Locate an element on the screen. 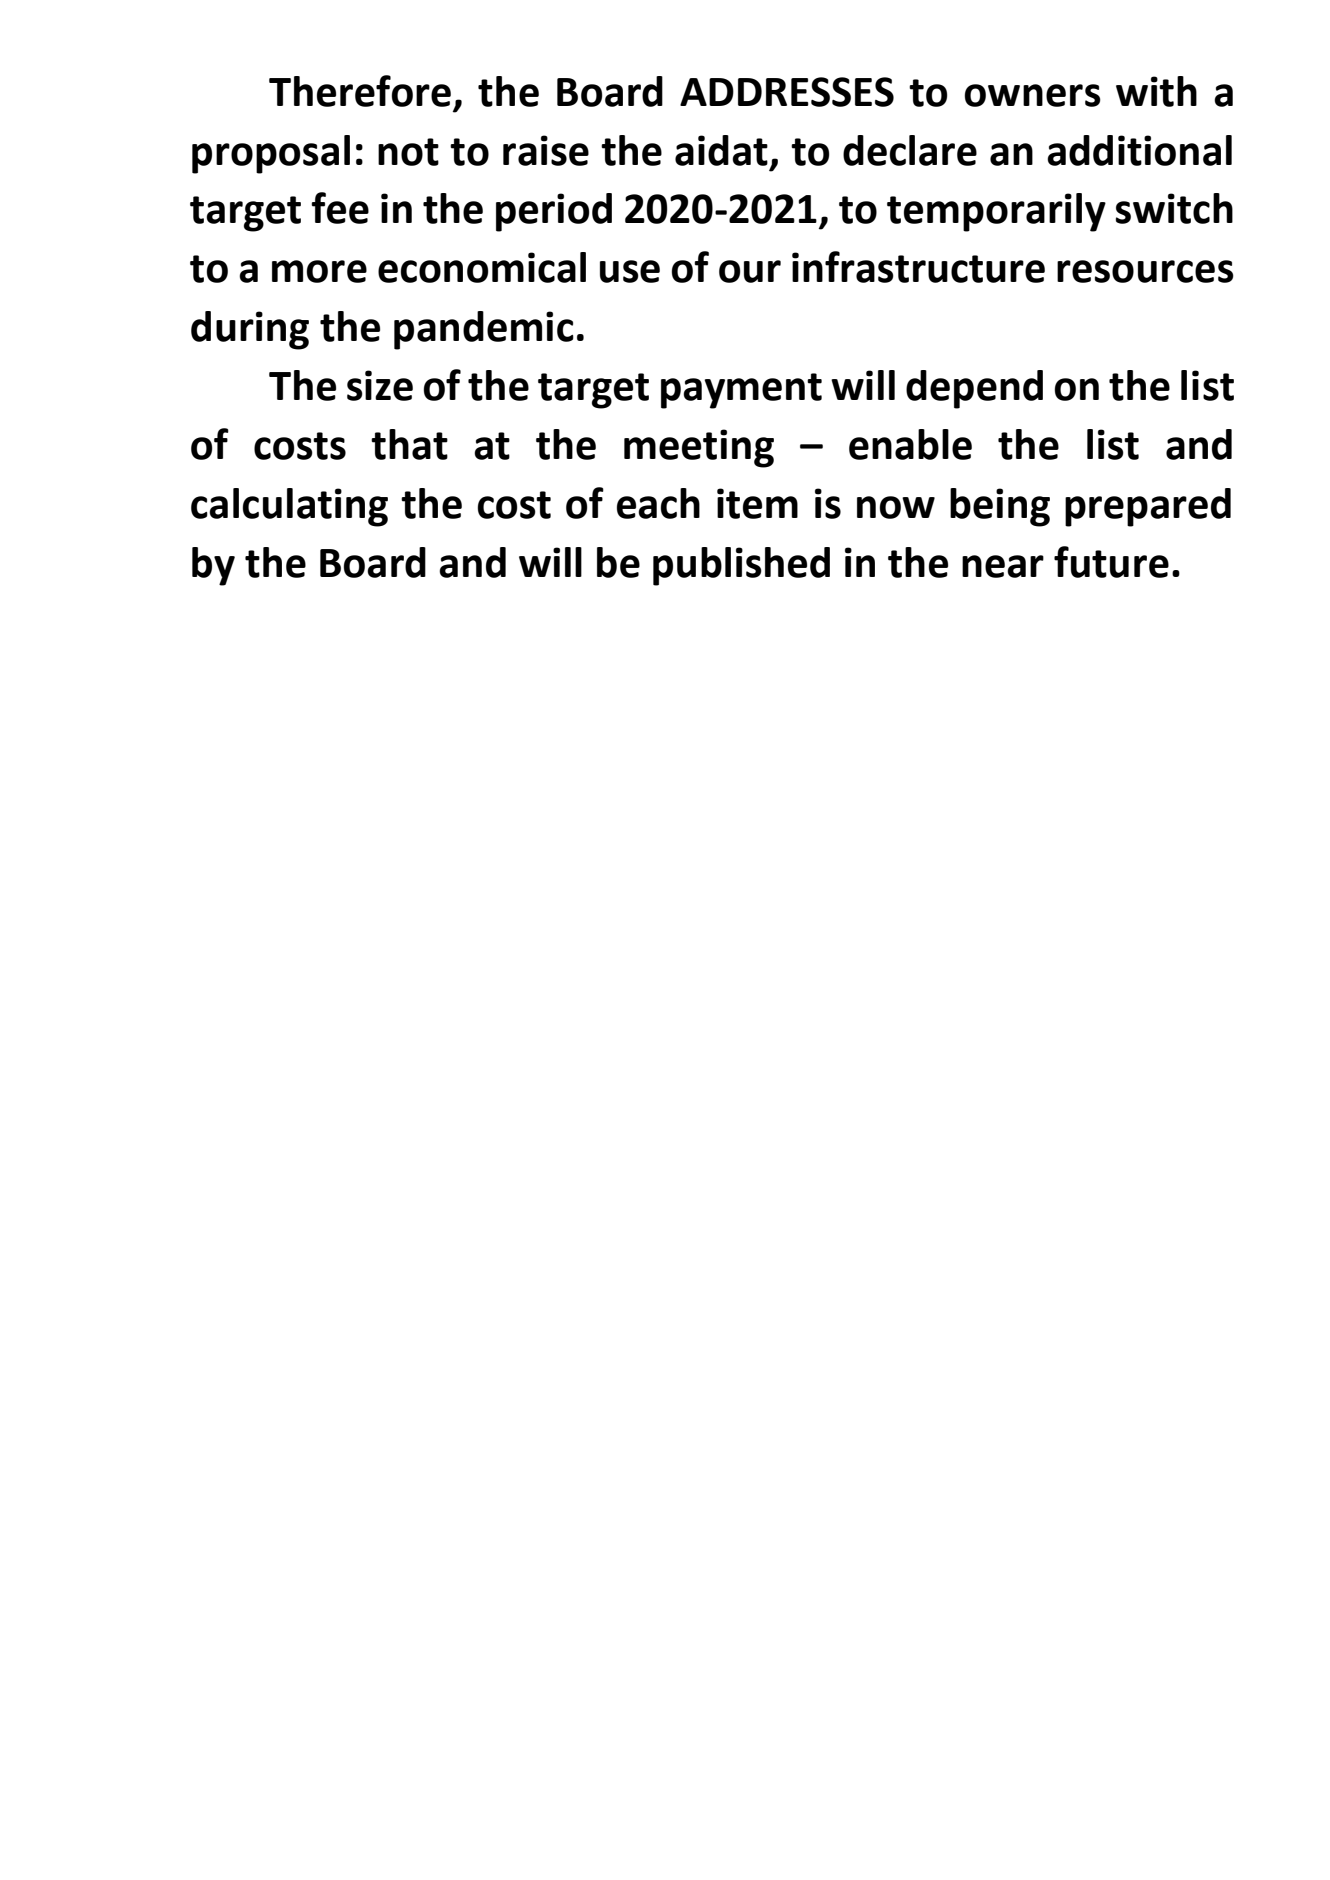 Image resolution: width=1330 pixels, height=1880 pixels. use is located at coordinates (630, 271).
